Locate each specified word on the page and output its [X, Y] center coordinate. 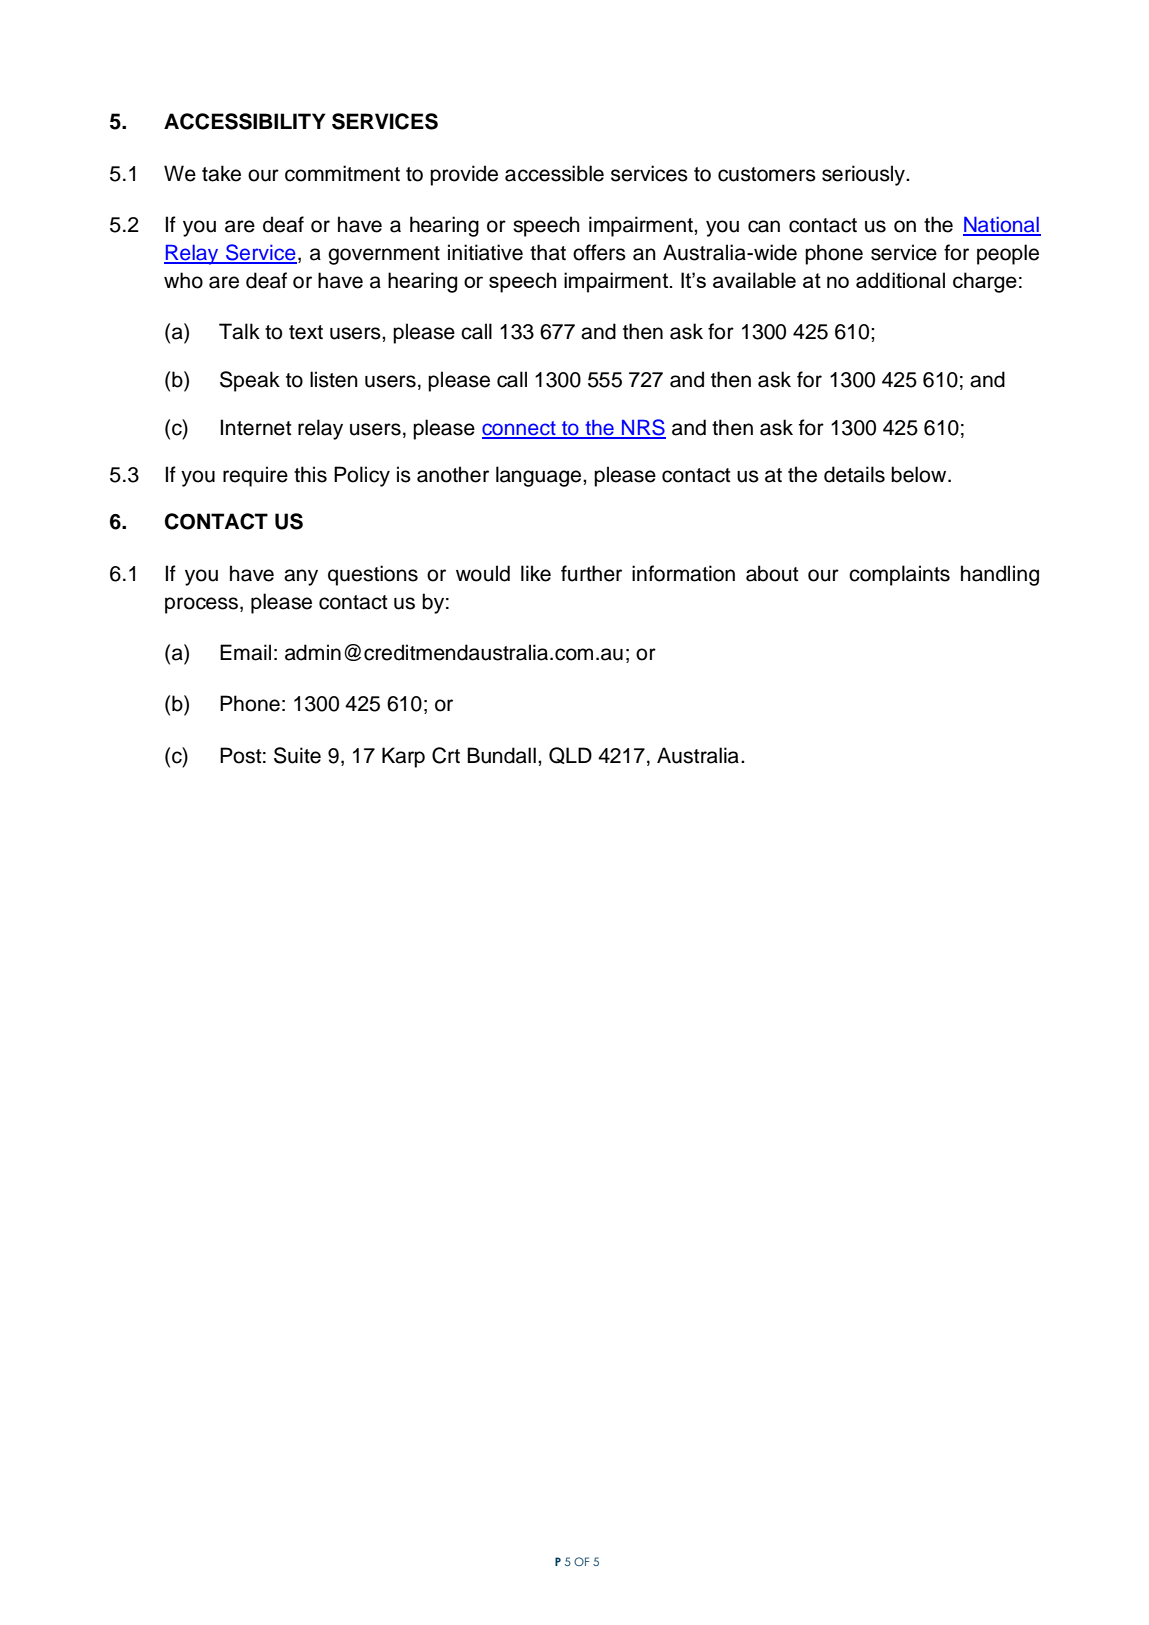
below [920, 474]
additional [900, 280]
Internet [256, 427]
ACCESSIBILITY [245, 121]
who [183, 280]
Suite [297, 755]
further [591, 573]
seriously [864, 175]
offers [599, 252]
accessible [554, 173]
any [301, 577]
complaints [899, 575]
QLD [570, 755]
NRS [643, 428]
